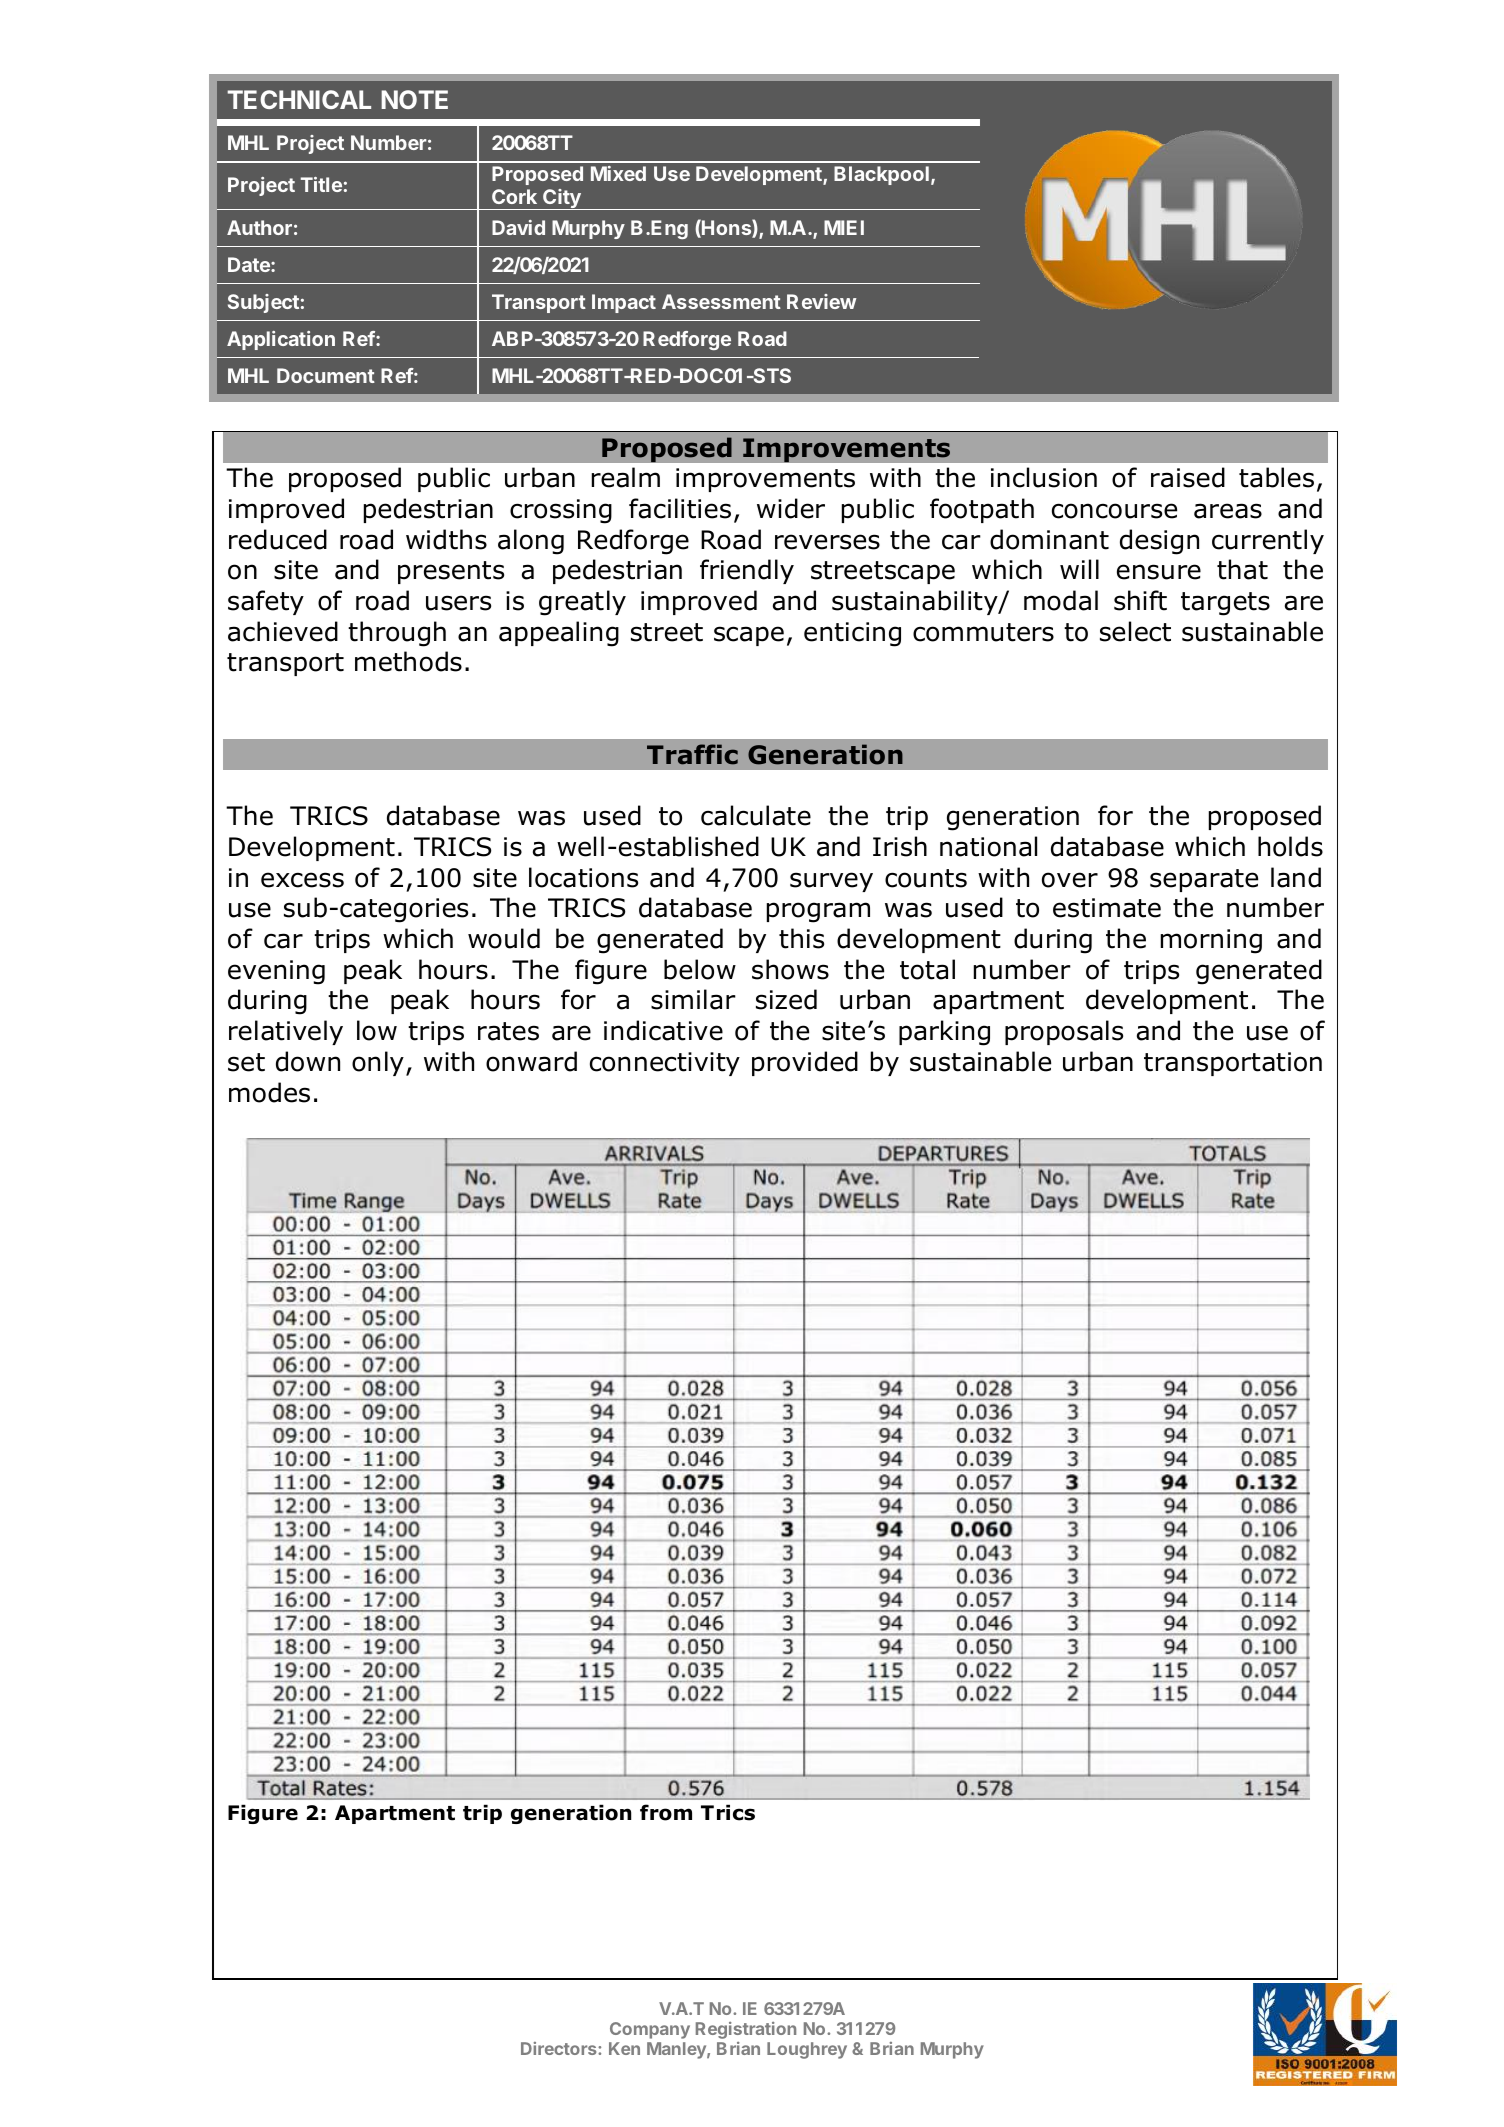 The height and width of the document is (2127, 1504). What do you see at coordinates (321, 184) in the document?
I see `Title` at bounding box center [321, 184].
